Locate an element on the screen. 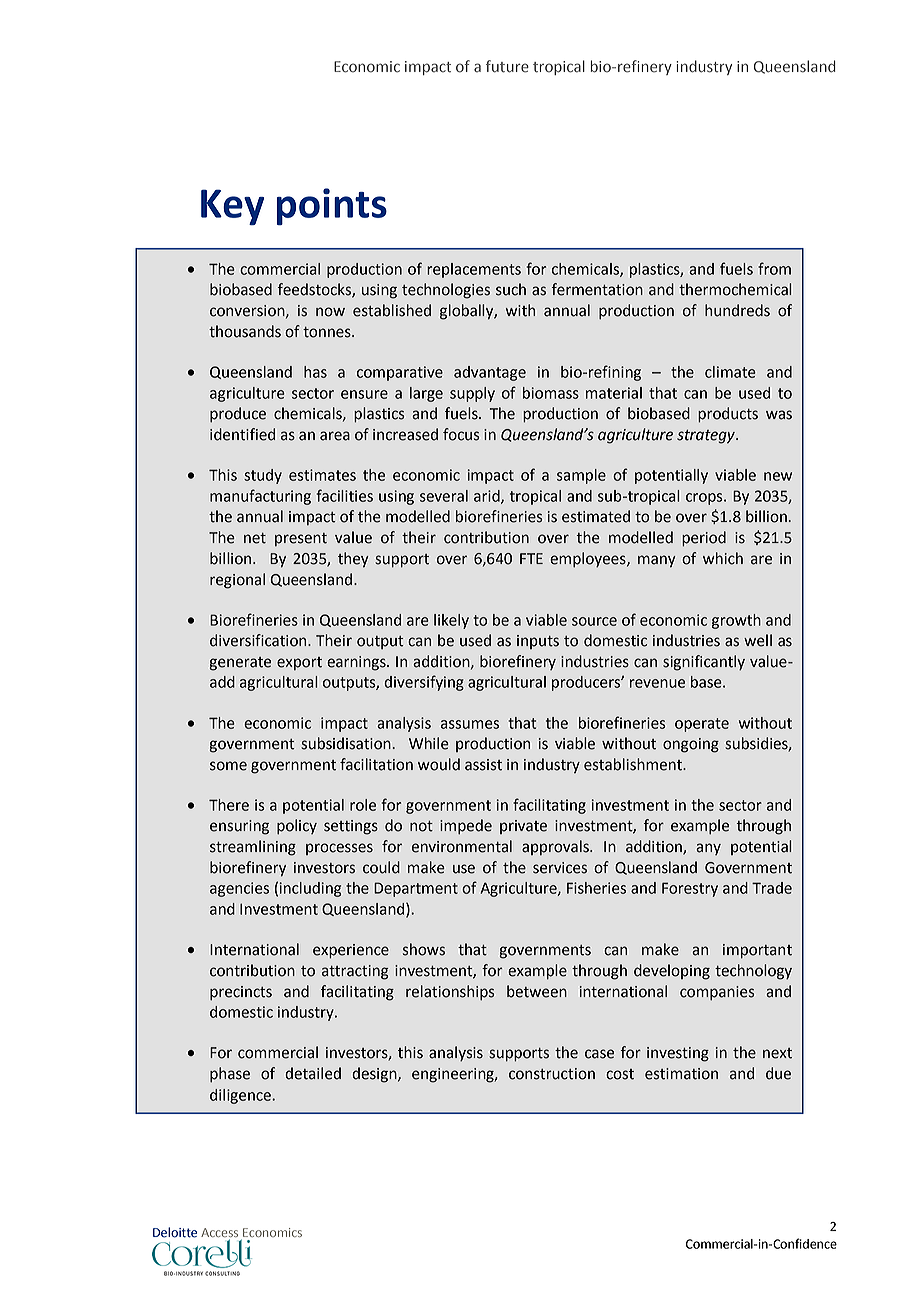 The width and height of the screenshot is (924, 1308). Key is located at coordinates (232, 207).
